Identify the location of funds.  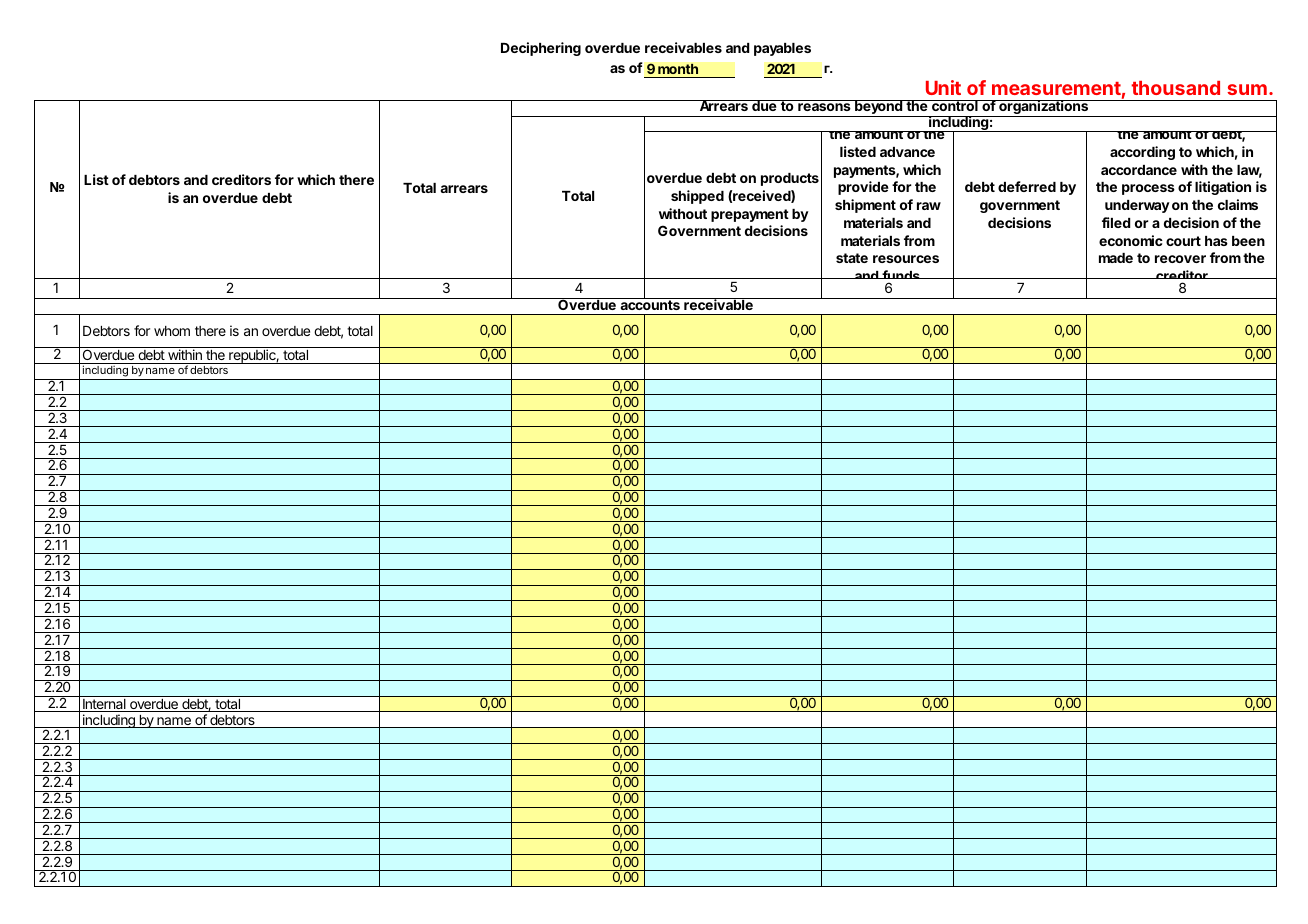
(901, 277).
